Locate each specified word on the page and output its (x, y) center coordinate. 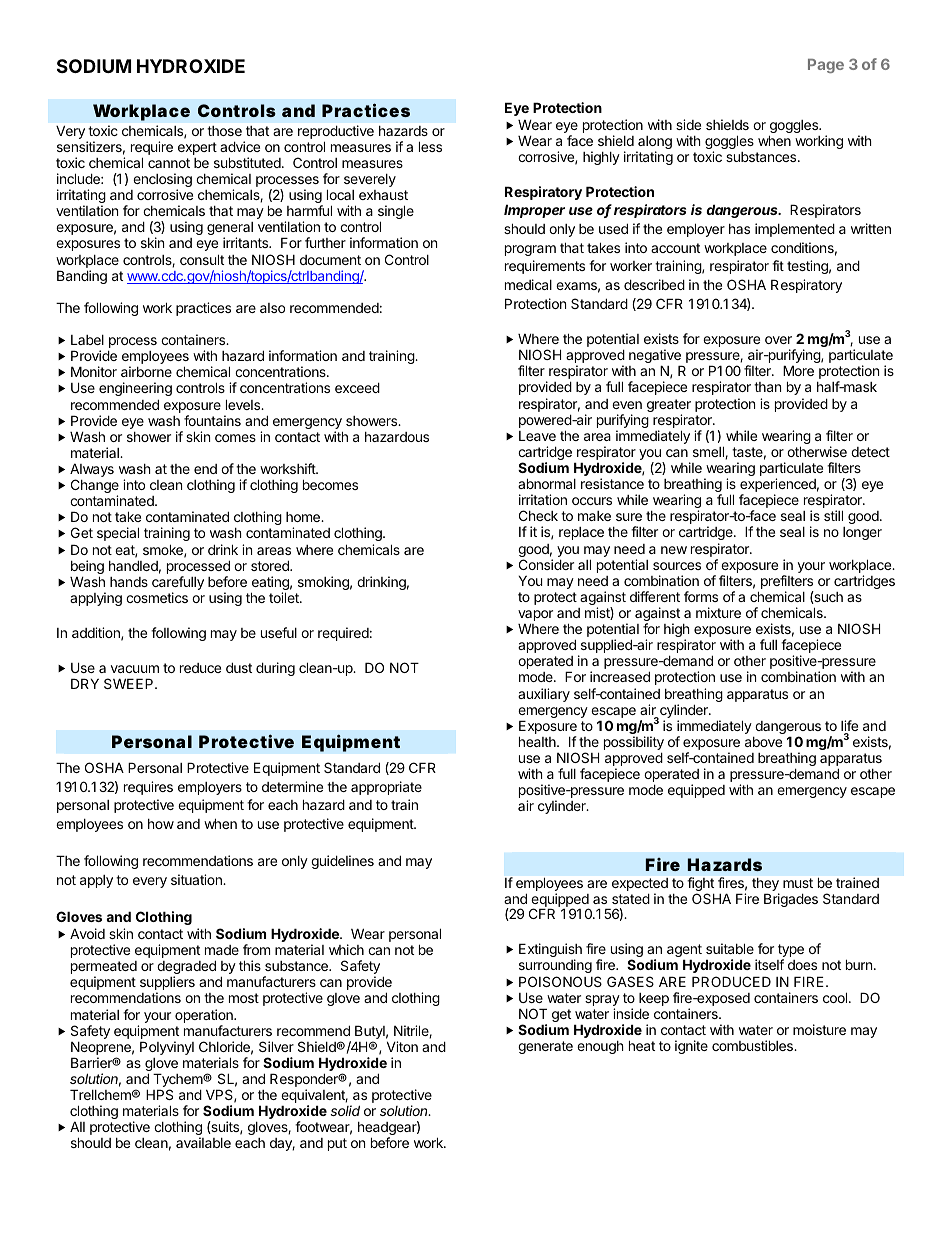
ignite (691, 1047)
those (224, 131)
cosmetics (157, 597)
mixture (718, 612)
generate (545, 1047)
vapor (535, 615)
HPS (159, 1094)
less (430, 146)
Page (826, 66)
